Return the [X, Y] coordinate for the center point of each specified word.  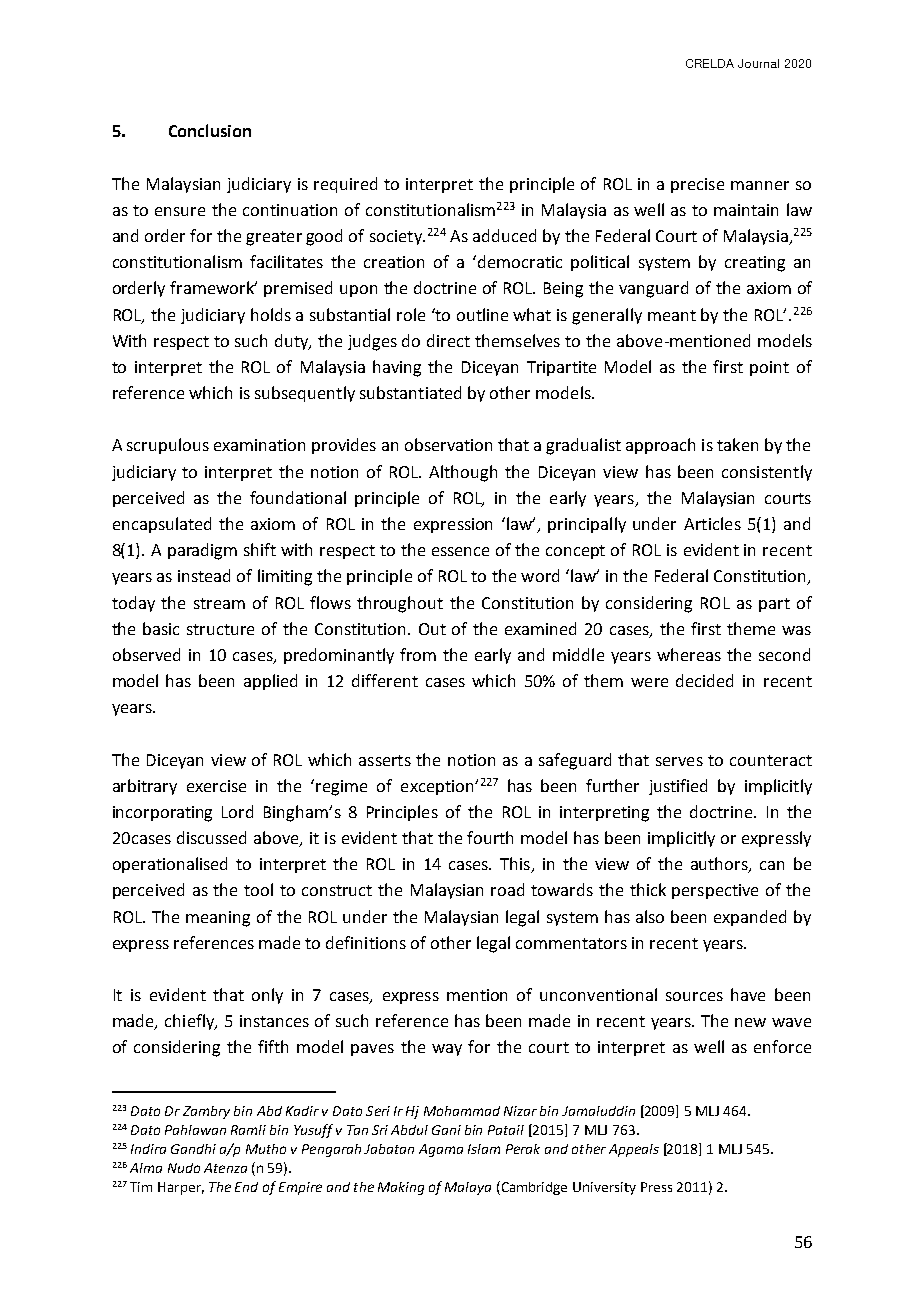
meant [672, 315]
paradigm [202, 551]
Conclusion [210, 130]
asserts [385, 760]
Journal [758, 63]
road [507, 889]
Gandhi [193, 1149]
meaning [218, 919]
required [345, 185]
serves [679, 761]
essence [460, 551]
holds [271, 314]
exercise [216, 786]
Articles [712, 523]
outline [482, 314]
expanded [750, 918]
